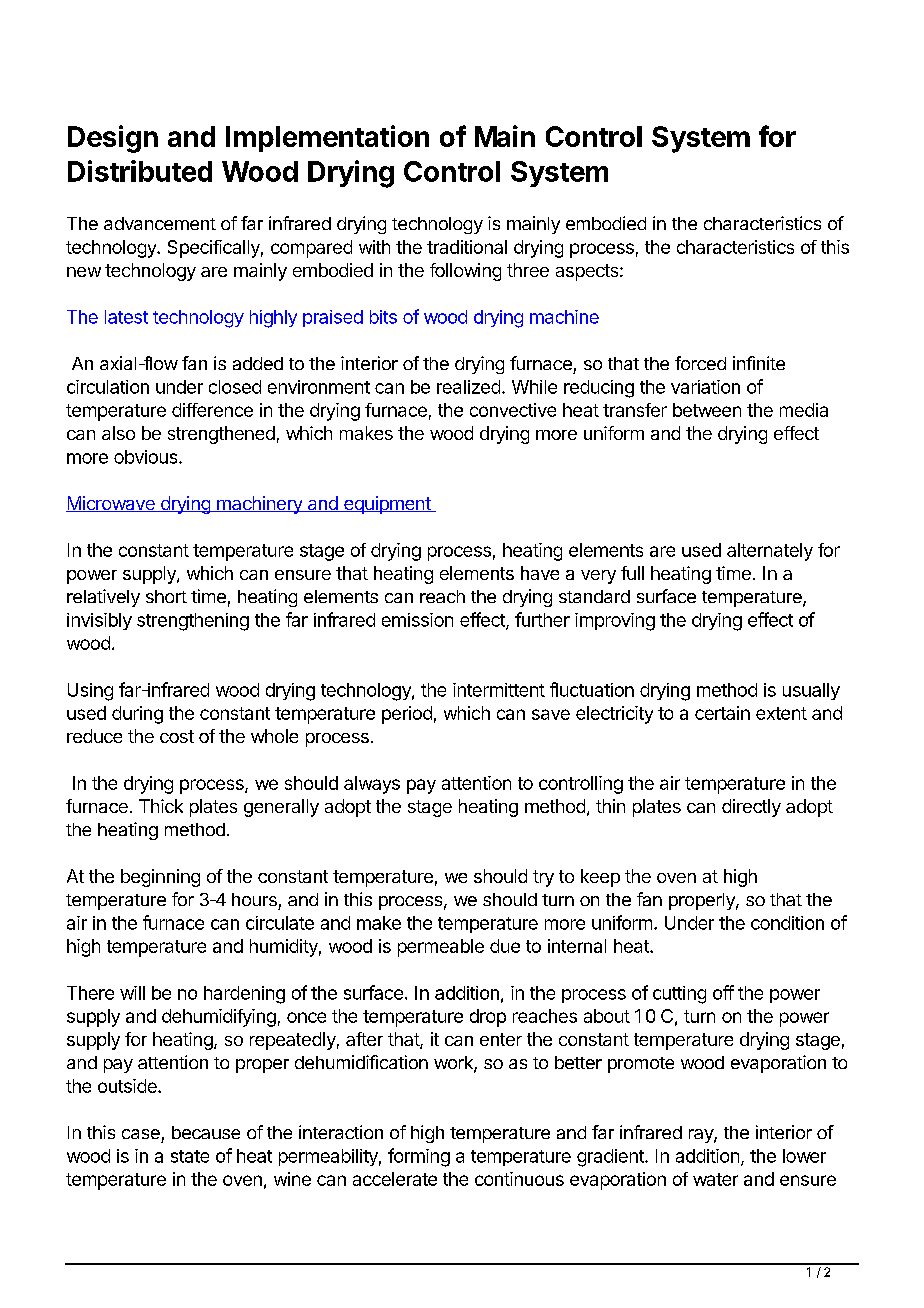 The width and height of the document is (924, 1308). I want to click on forming, so click(419, 1157).
